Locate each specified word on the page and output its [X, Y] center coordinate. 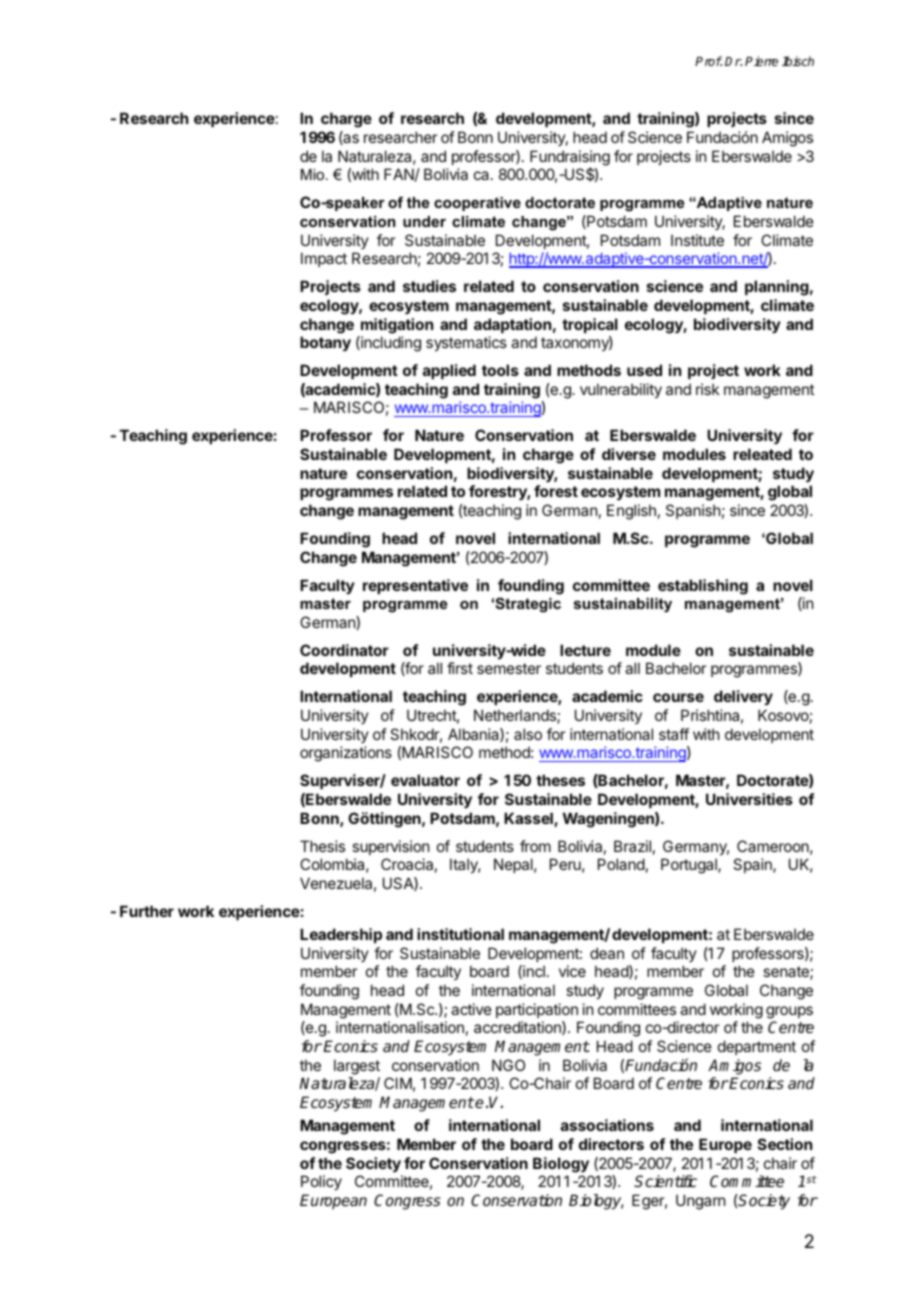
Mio [314, 174]
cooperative [477, 204]
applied [449, 371]
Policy [321, 1182]
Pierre [761, 61]
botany [325, 343]
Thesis [322, 846]
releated [762, 454]
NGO [508, 1065]
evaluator [425, 780]
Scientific [665, 1181]
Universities [749, 799]
